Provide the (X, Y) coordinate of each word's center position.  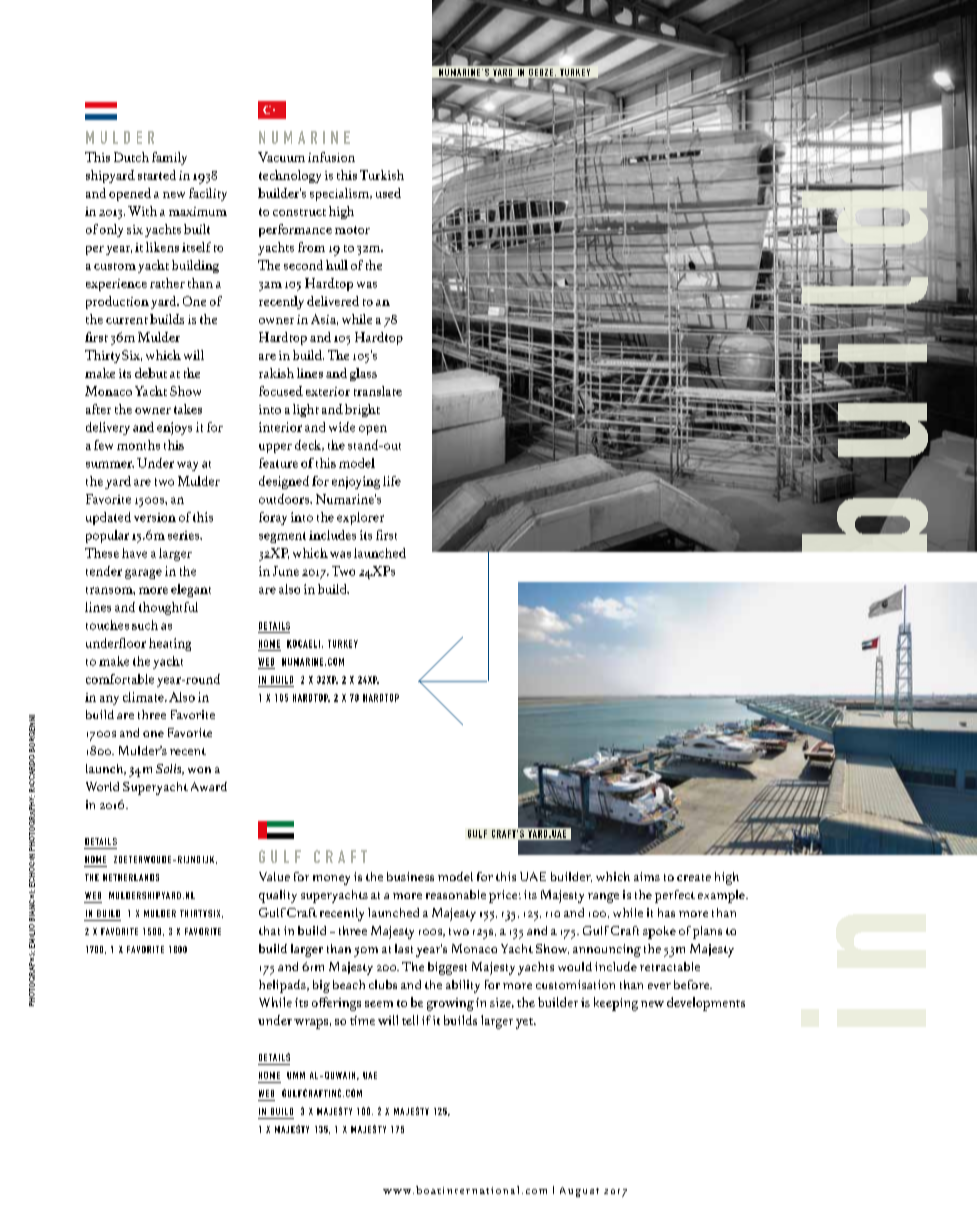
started (157, 175)
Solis (170, 769)
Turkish (382, 175)
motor (352, 230)
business (410, 876)
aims (647, 876)
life (392, 481)
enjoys (174, 428)
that (269, 930)
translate (378, 391)
